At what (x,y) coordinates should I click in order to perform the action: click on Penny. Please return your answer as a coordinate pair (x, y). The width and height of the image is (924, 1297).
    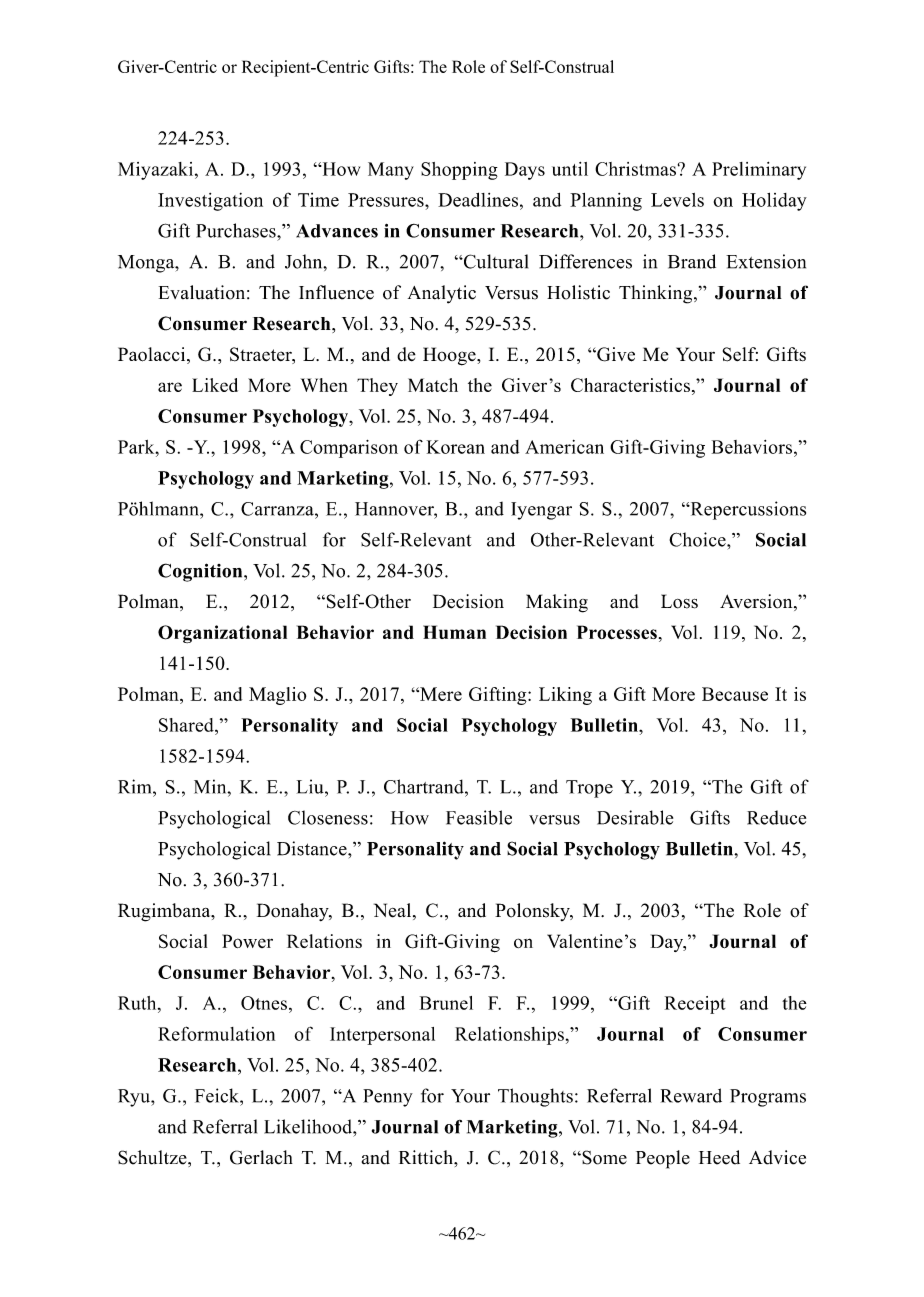
    Looking at the image, I should click on (388, 1098).
